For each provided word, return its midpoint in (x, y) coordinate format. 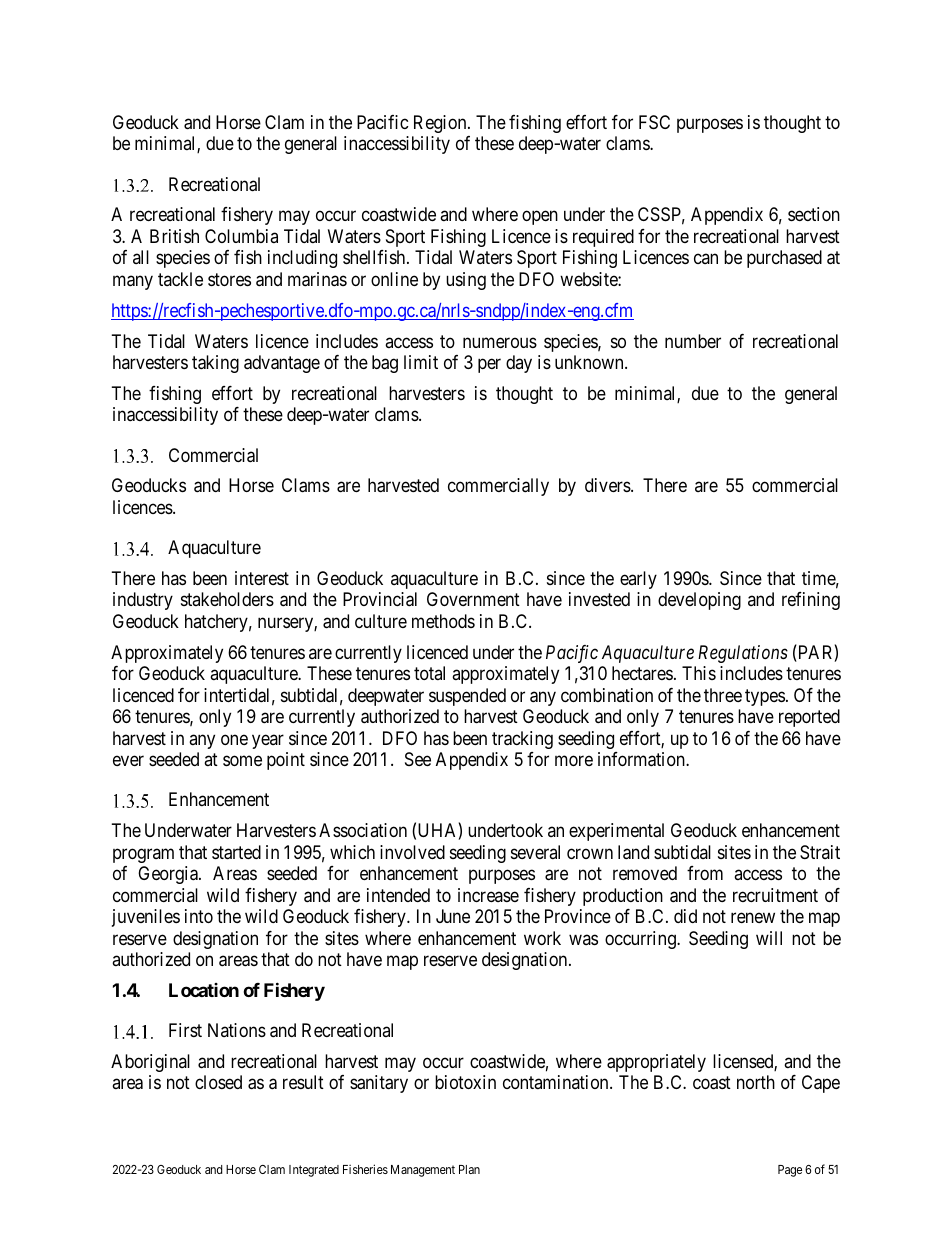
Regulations (743, 654)
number (693, 341)
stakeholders (227, 599)
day (519, 364)
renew (753, 918)
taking (215, 364)
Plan (469, 1169)
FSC (654, 122)
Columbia (241, 236)
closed (218, 1082)
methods (443, 621)
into (199, 916)
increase (488, 895)
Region (441, 124)
